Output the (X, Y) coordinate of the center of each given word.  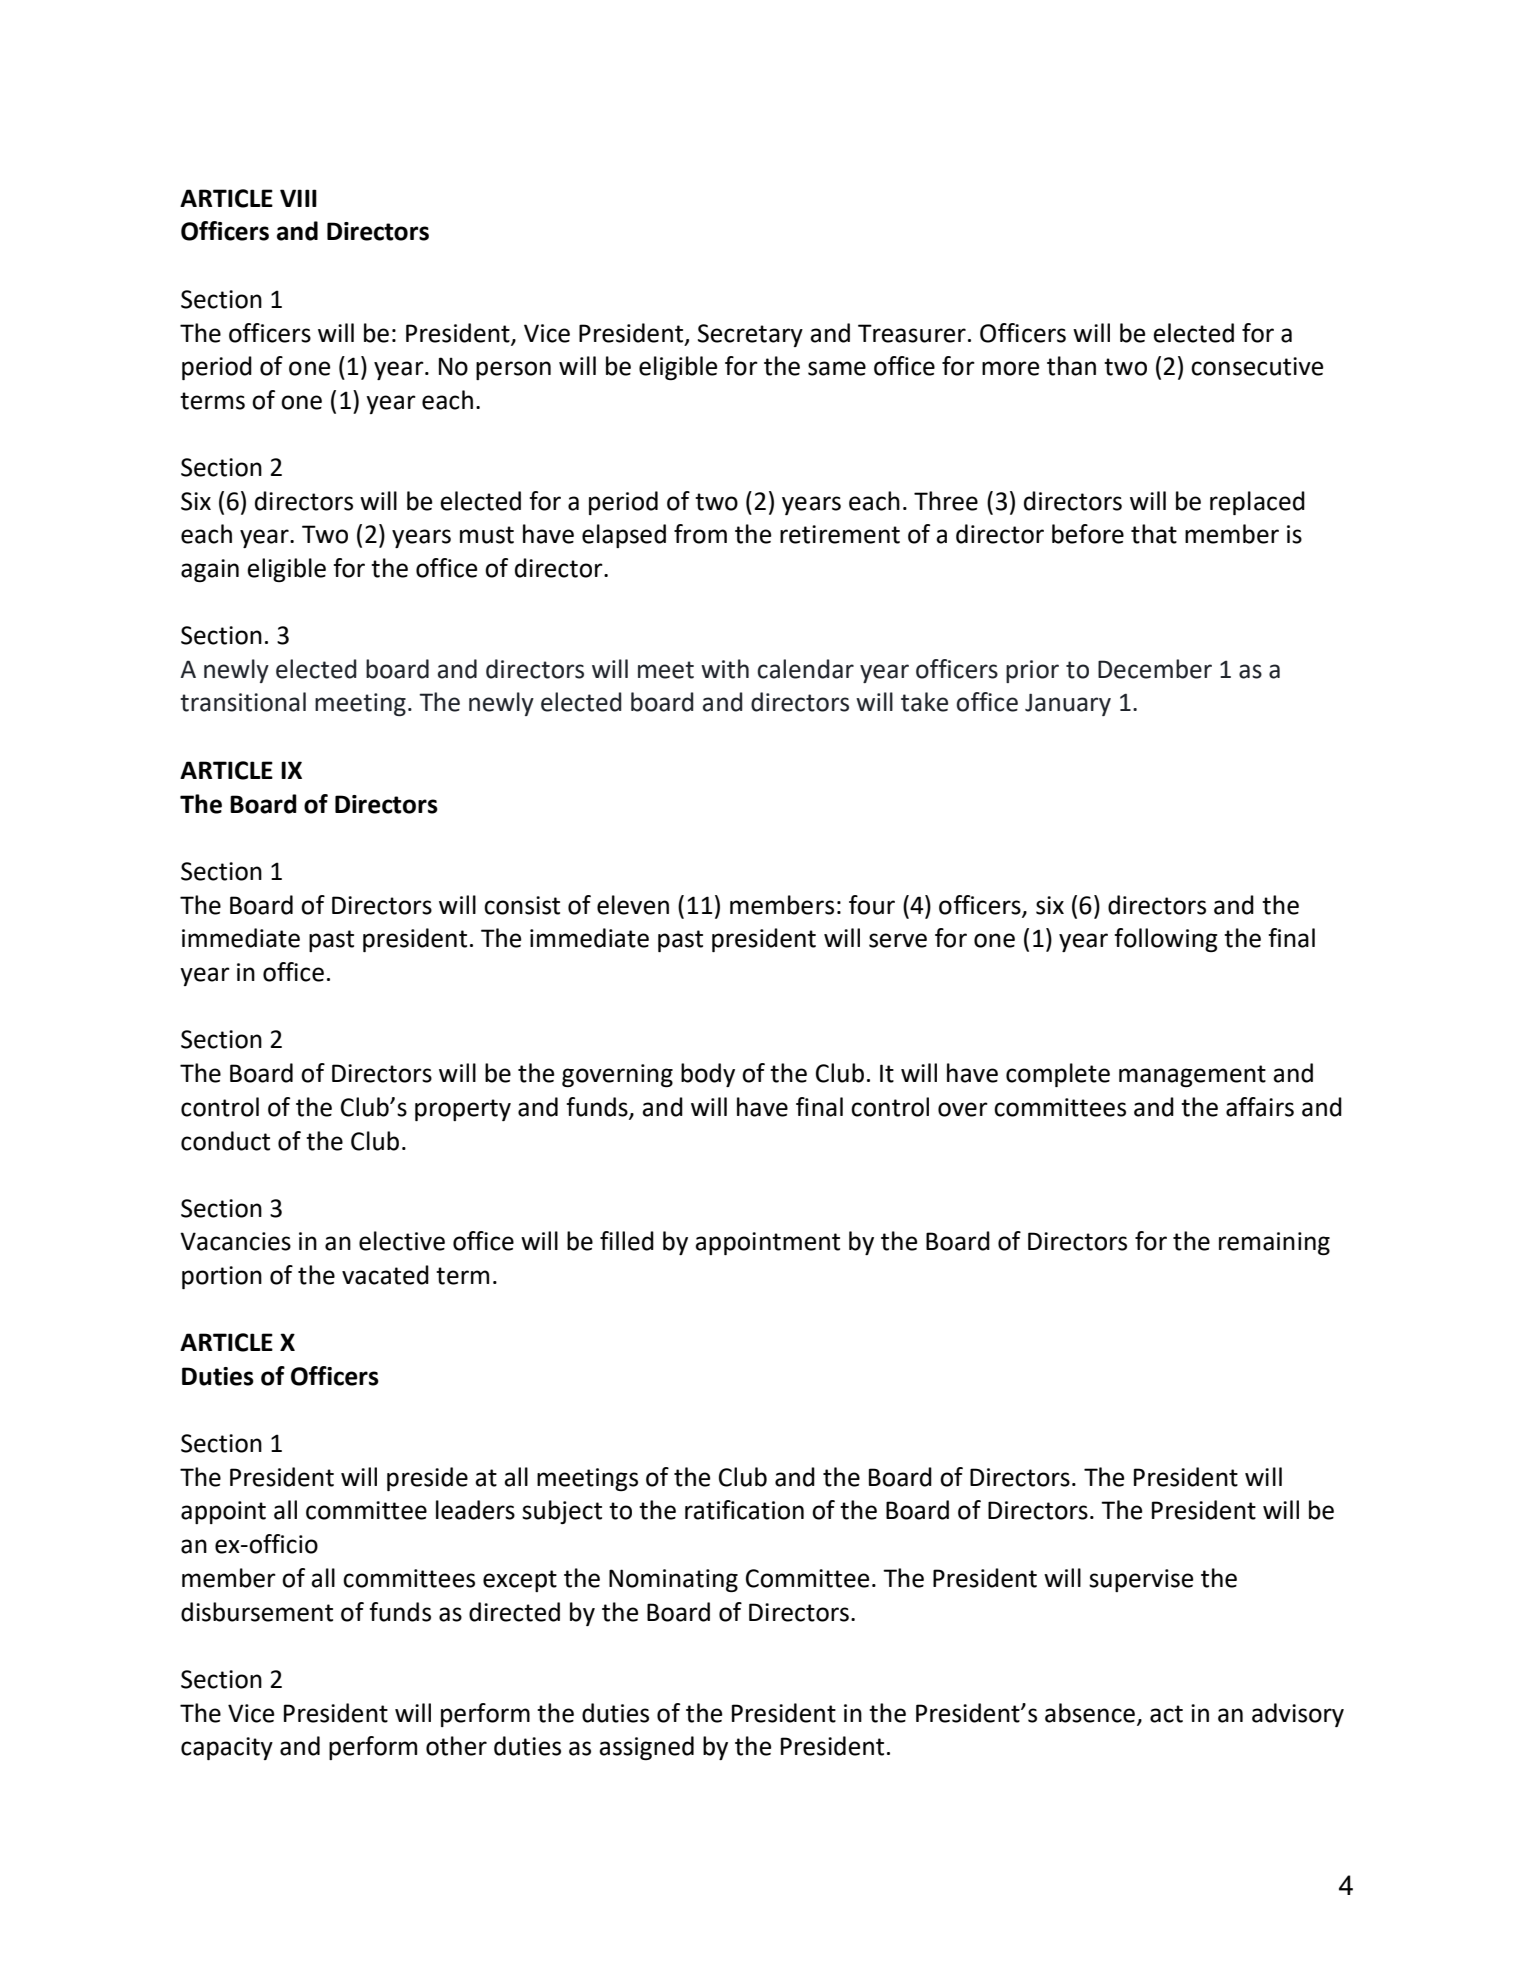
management (1192, 1076)
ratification (744, 1510)
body (708, 1075)
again (210, 570)
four (872, 905)
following (1166, 940)
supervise (1141, 1580)
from (700, 534)
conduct (225, 1141)
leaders (475, 1510)
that (1154, 534)
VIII (298, 198)
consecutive (1257, 366)
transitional (243, 702)
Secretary (750, 335)
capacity (227, 1748)
